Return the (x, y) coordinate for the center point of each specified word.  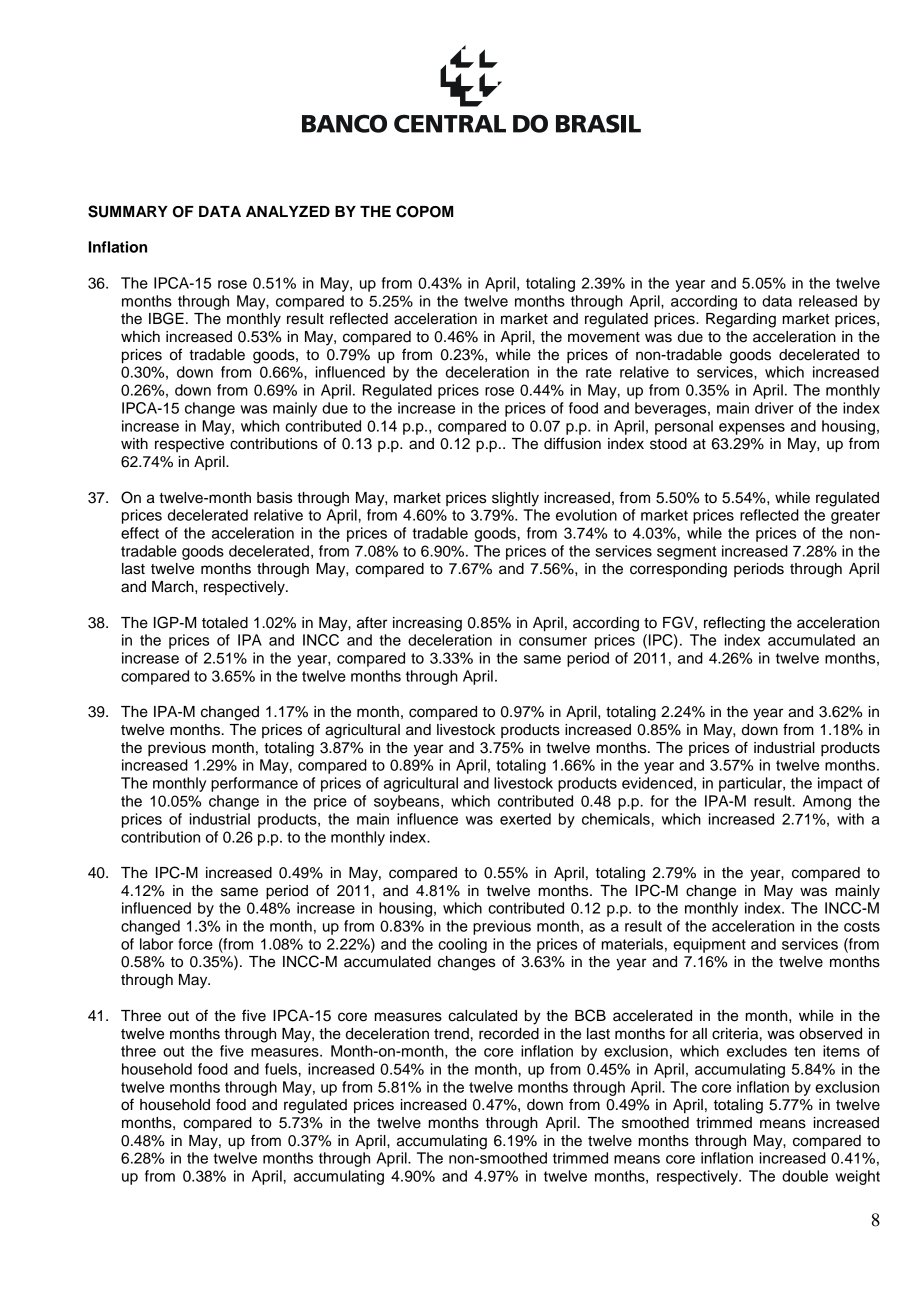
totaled (225, 623)
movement (604, 337)
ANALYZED (288, 211)
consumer (553, 641)
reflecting (734, 624)
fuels (281, 1069)
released (828, 301)
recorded (509, 1034)
